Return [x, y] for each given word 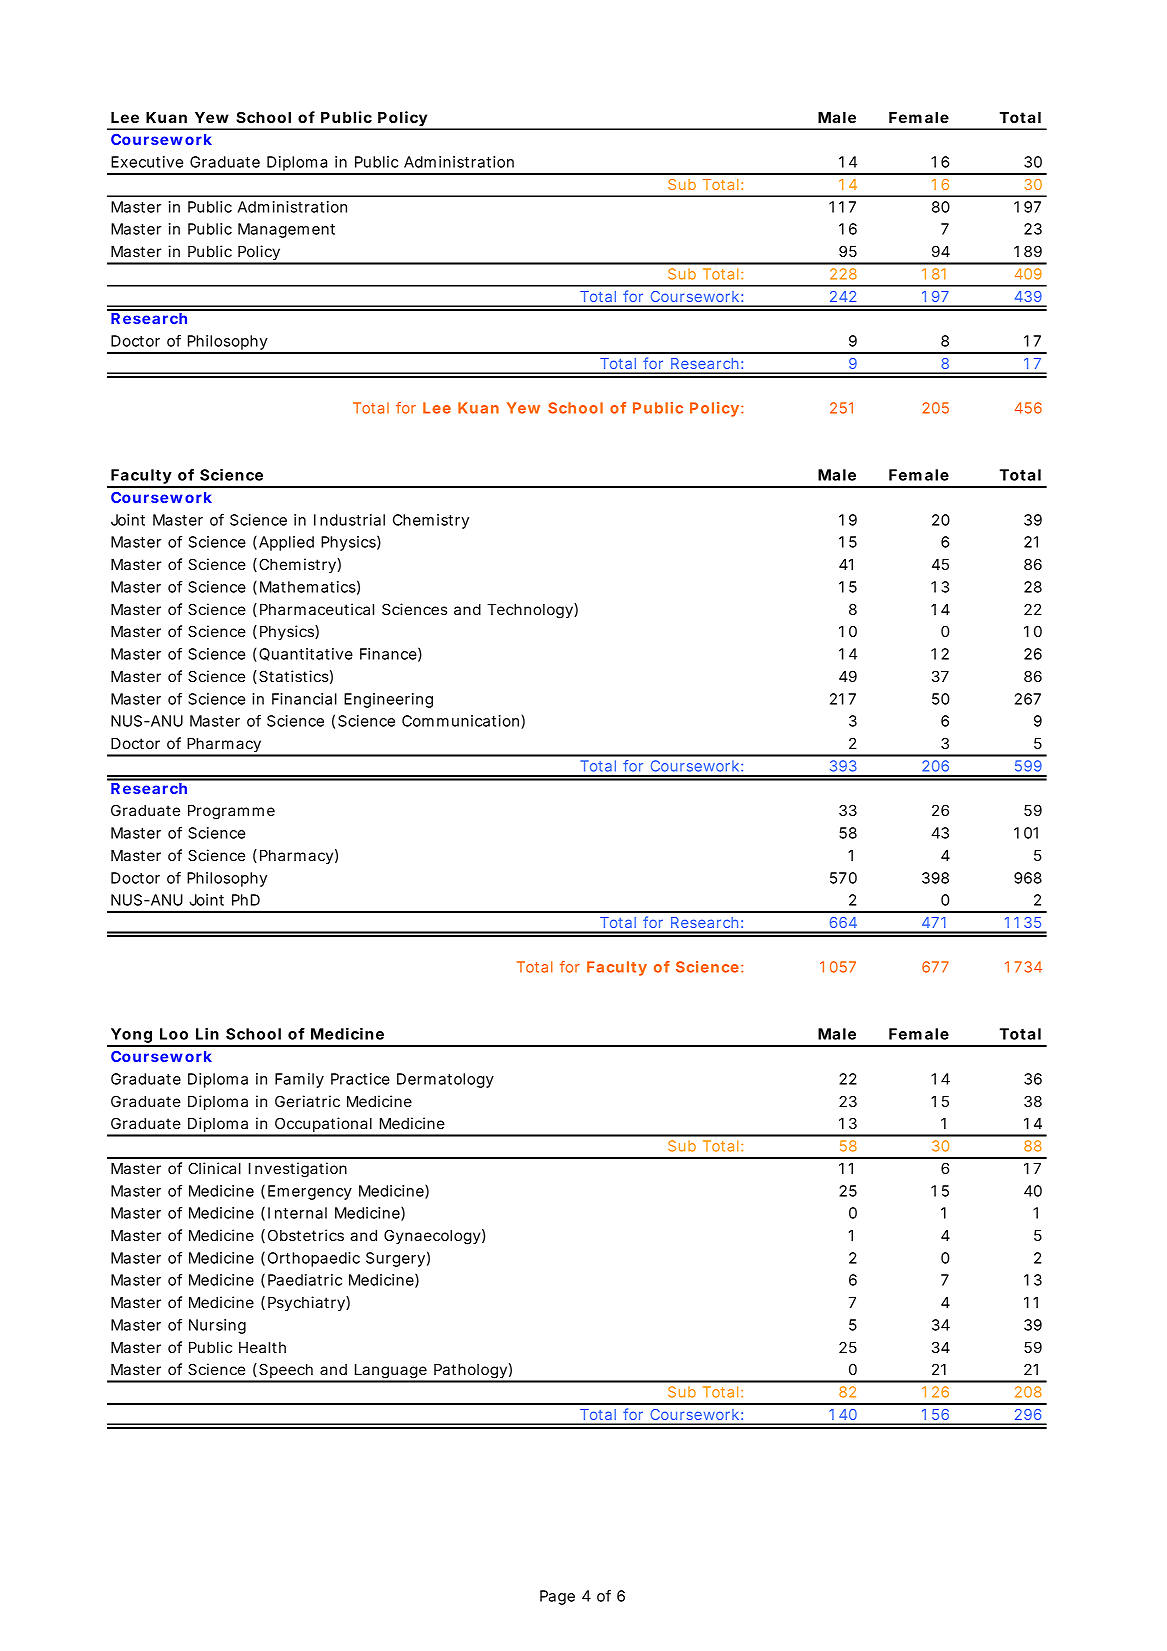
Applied [286, 543]
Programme [231, 812]
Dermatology [445, 1080]
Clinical [214, 1168]
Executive [147, 162]
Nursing [217, 1326]
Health [262, 1347]
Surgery [395, 1259]
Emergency [310, 1192]
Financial [304, 699]
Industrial [349, 520]
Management [286, 230]
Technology [531, 611]
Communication [462, 722]
